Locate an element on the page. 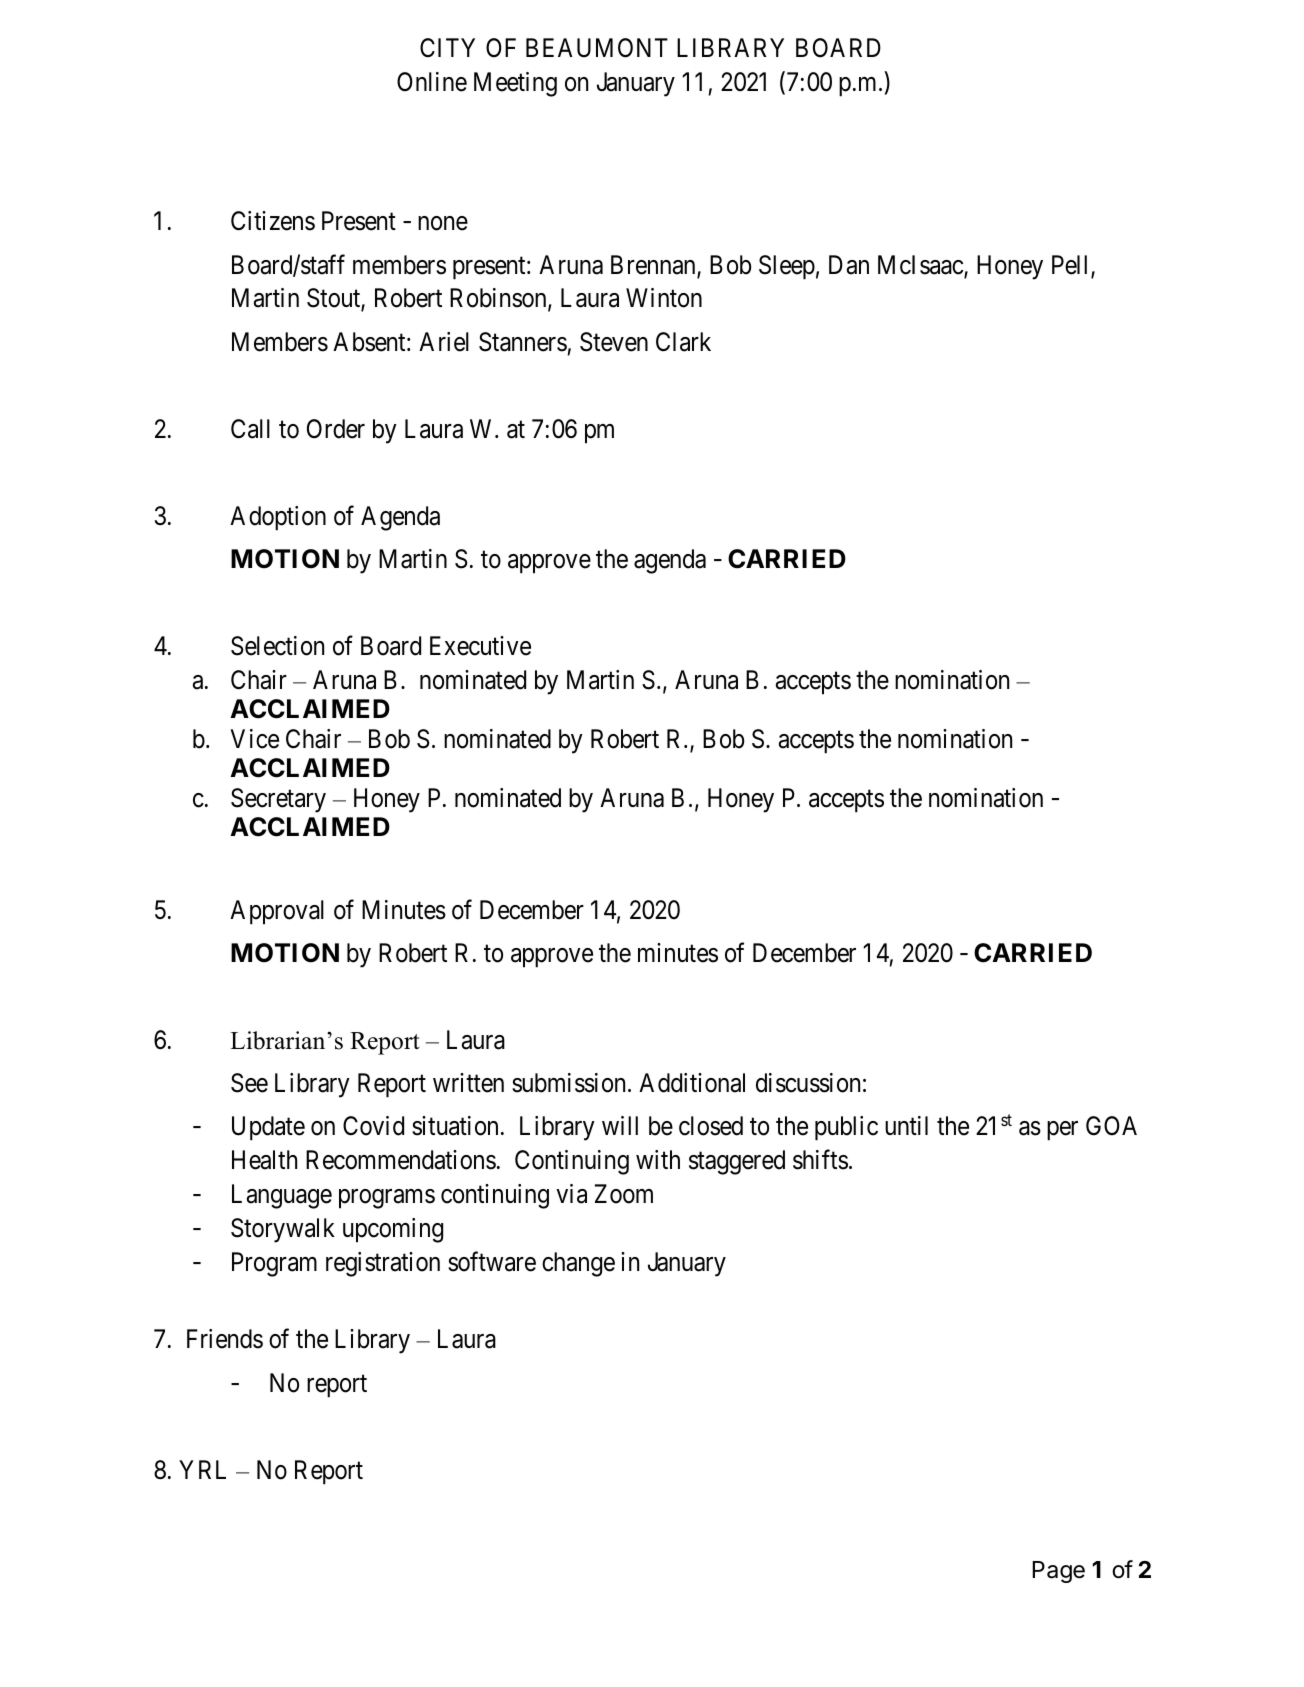 The height and width of the image is (1687, 1304). Additional is located at coordinates (692, 1083).
